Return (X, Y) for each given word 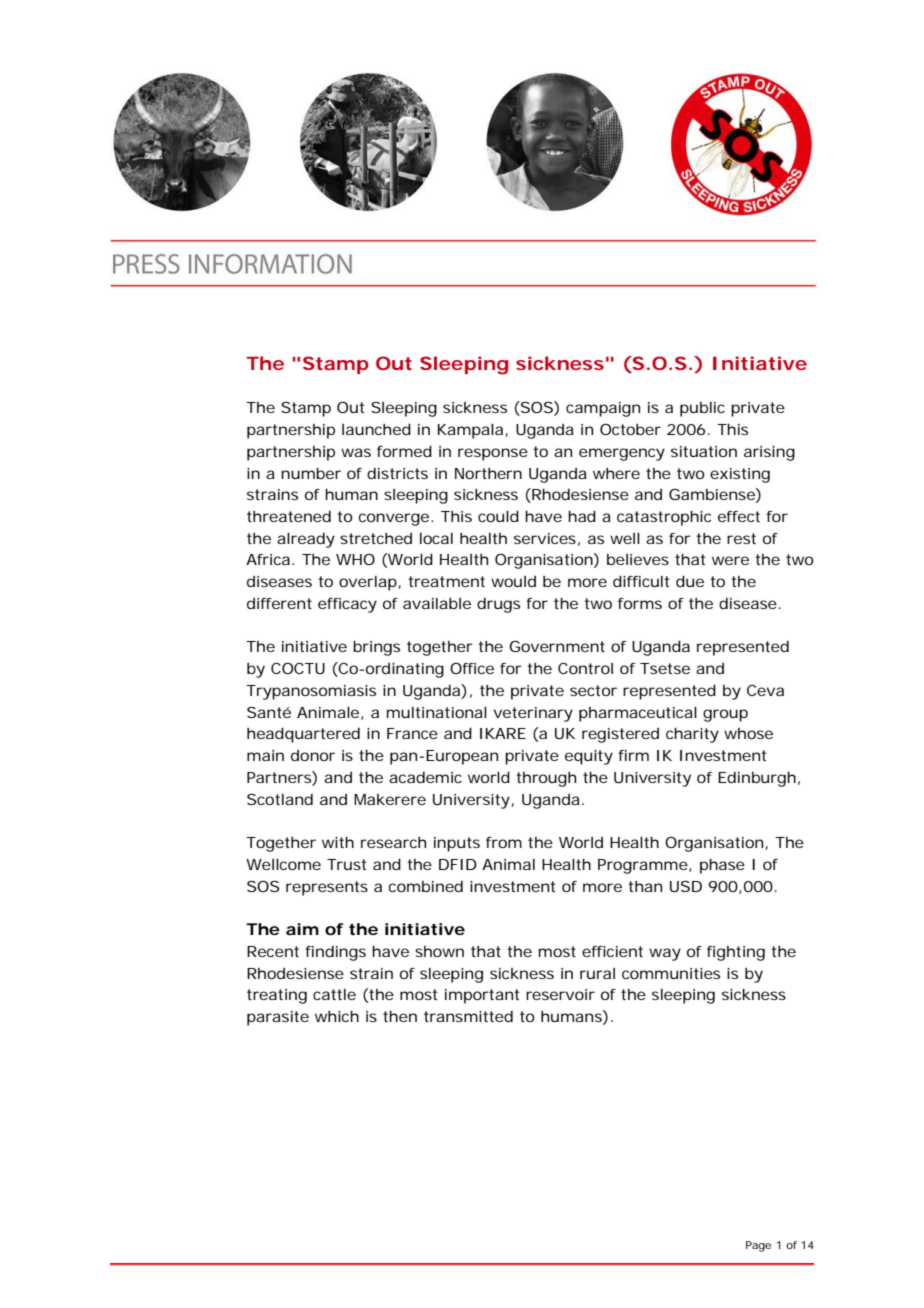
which (337, 1016)
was (356, 452)
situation (704, 451)
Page (758, 1246)
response (493, 454)
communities (671, 973)
